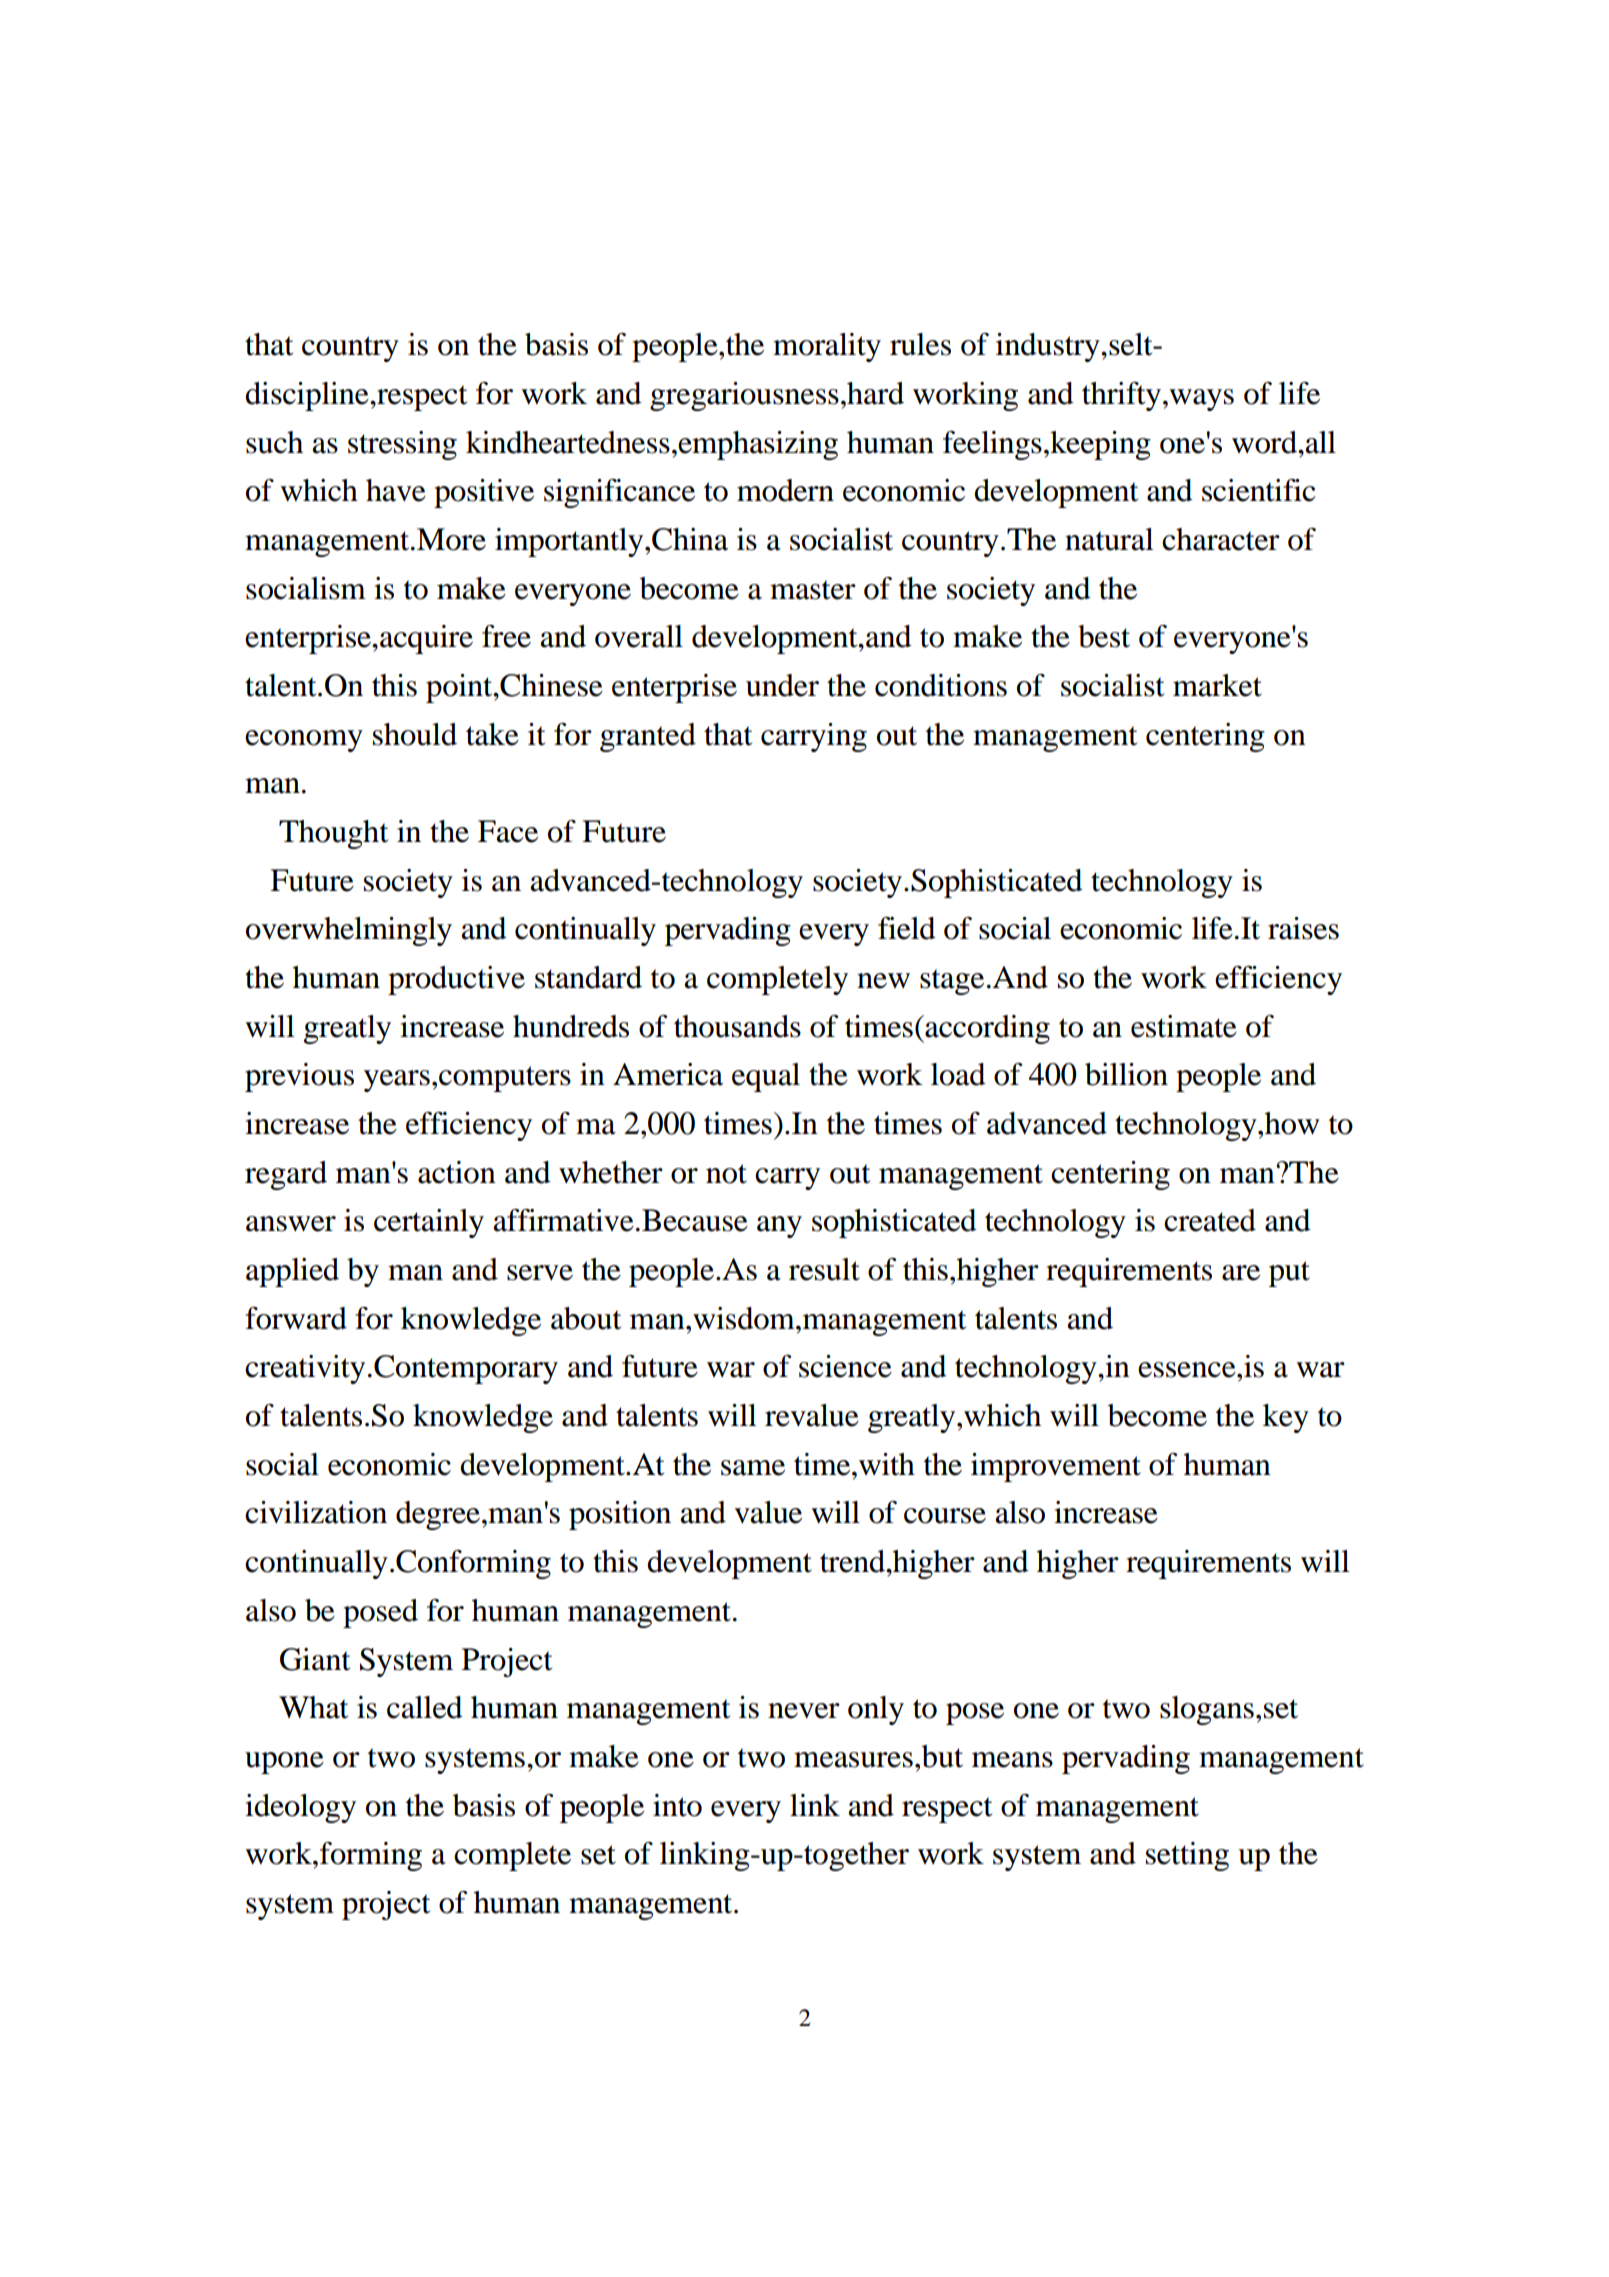 The height and width of the screenshot is (2277, 1609). What do you see at coordinates (766, 1077) in the screenshot?
I see `equal` at bounding box center [766, 1077].
